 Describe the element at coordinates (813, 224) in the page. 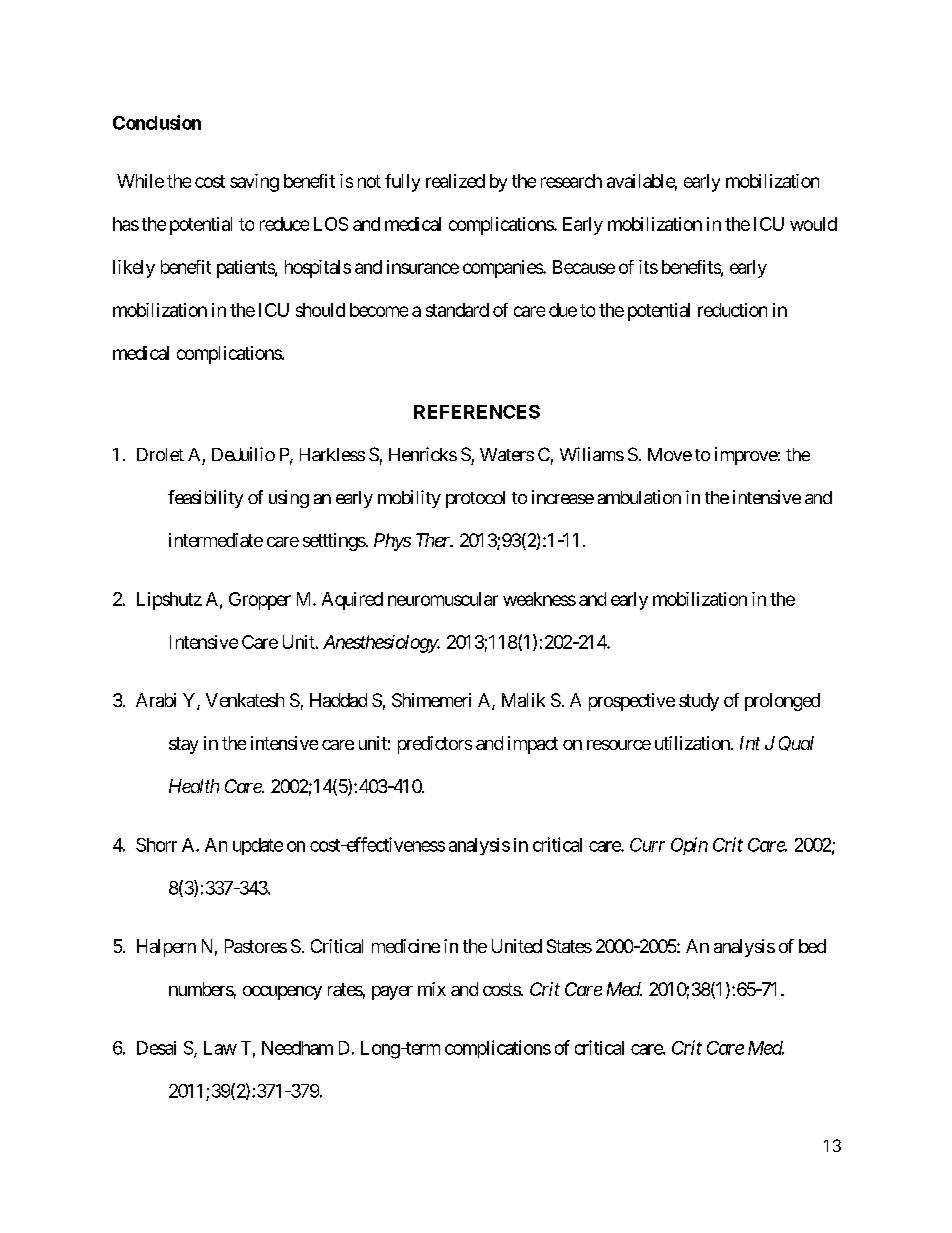

I see `would` at that location.
